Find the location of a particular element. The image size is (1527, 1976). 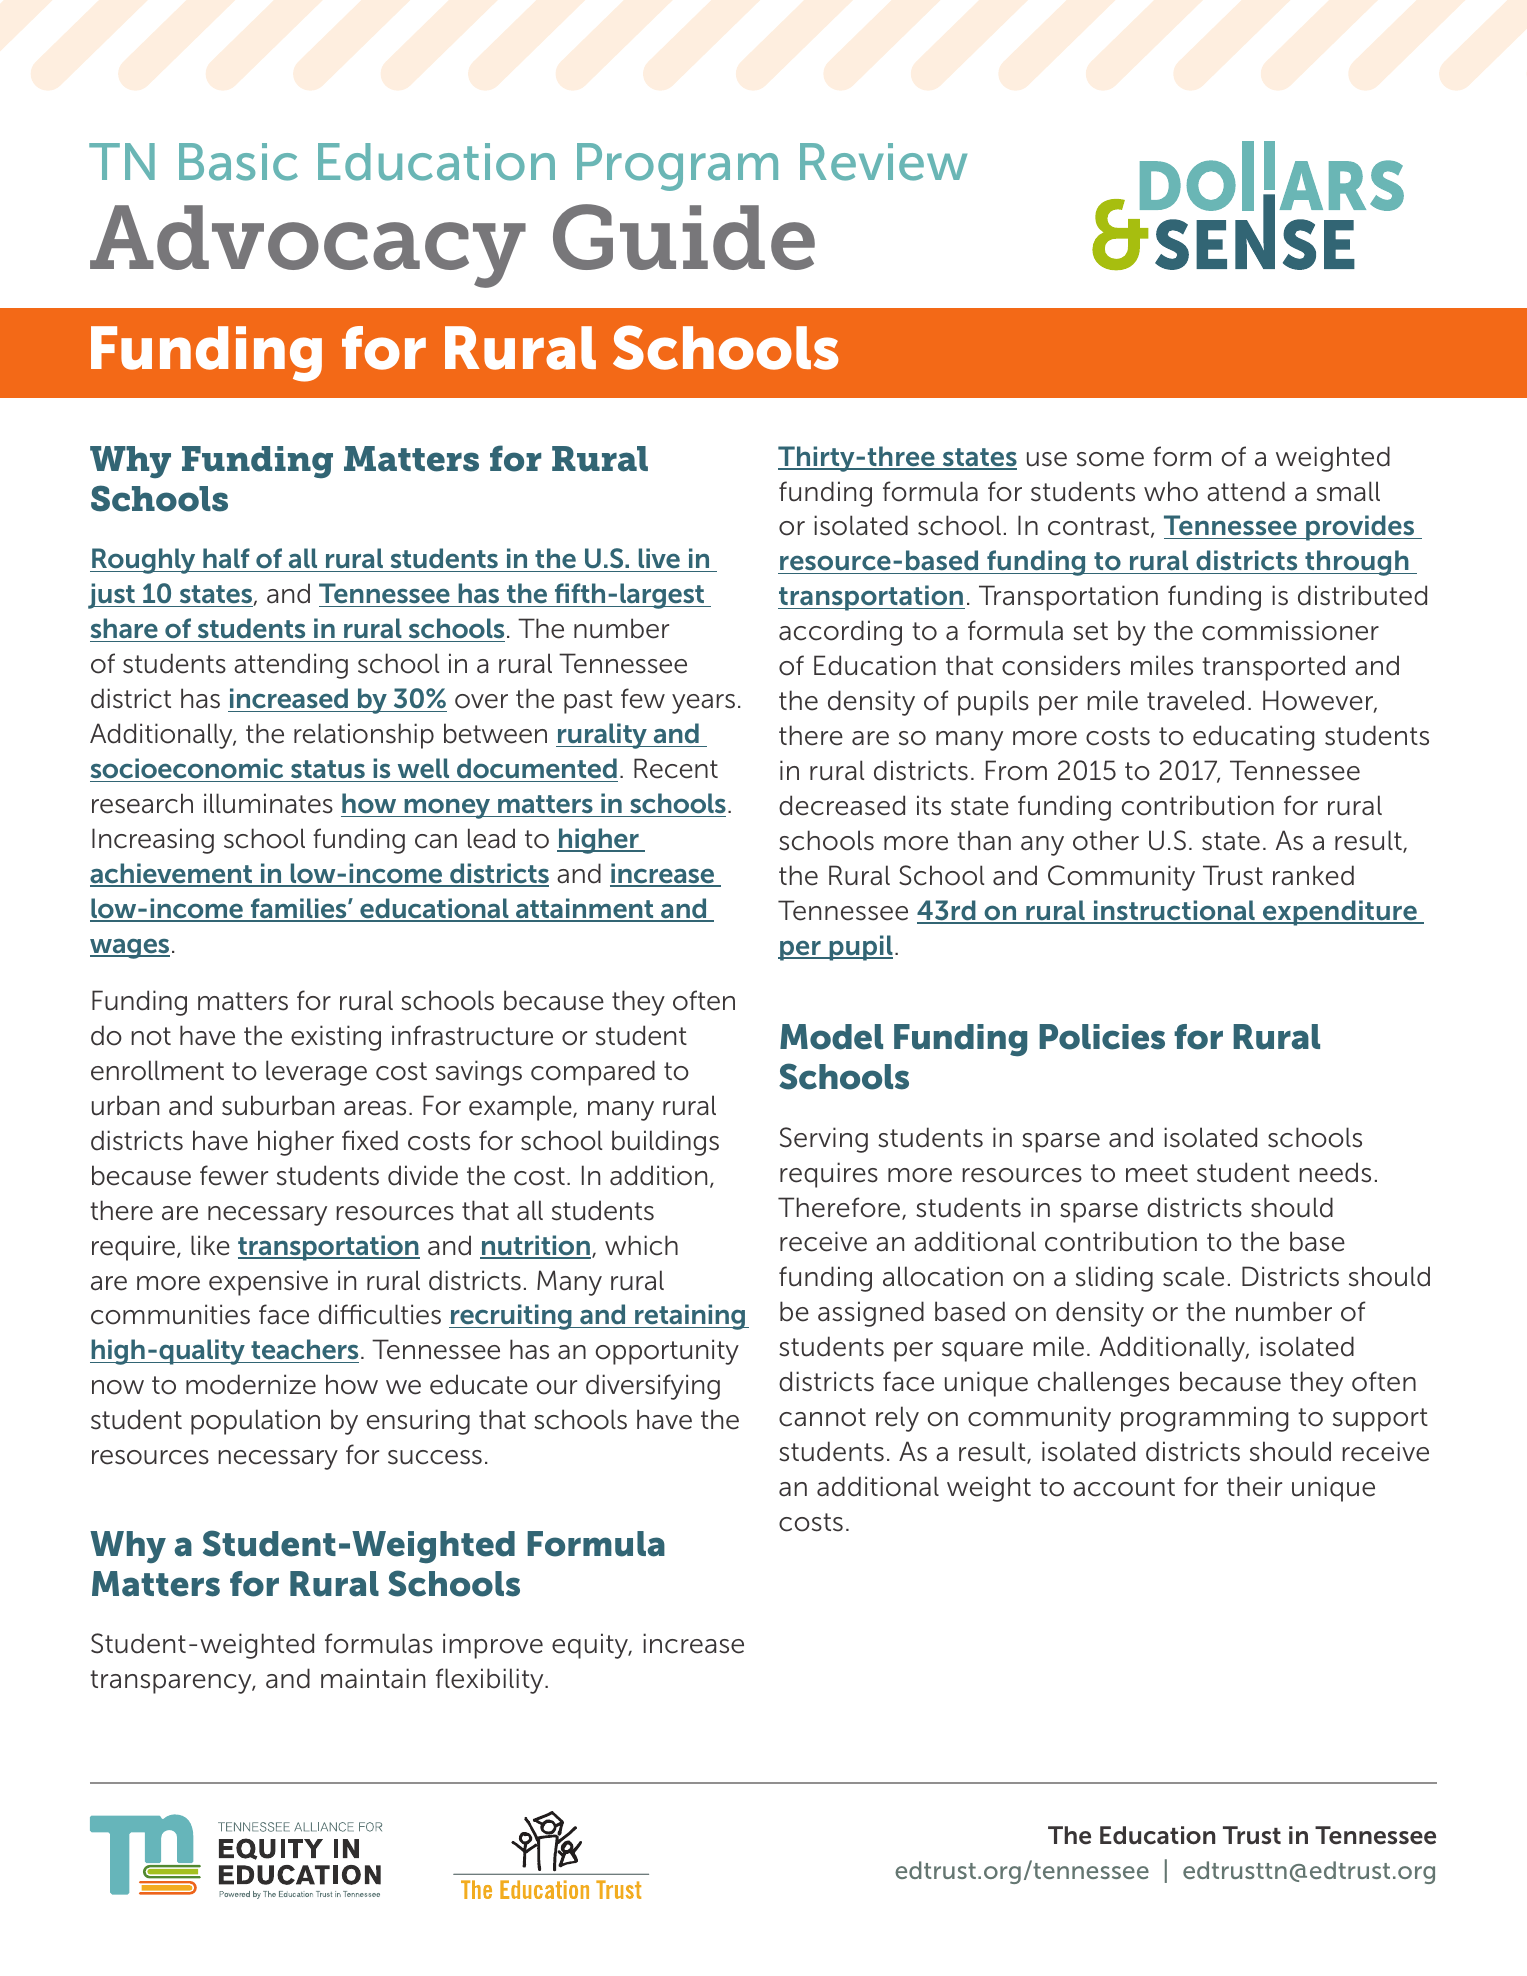

families is located at coordinates (298, 909).
